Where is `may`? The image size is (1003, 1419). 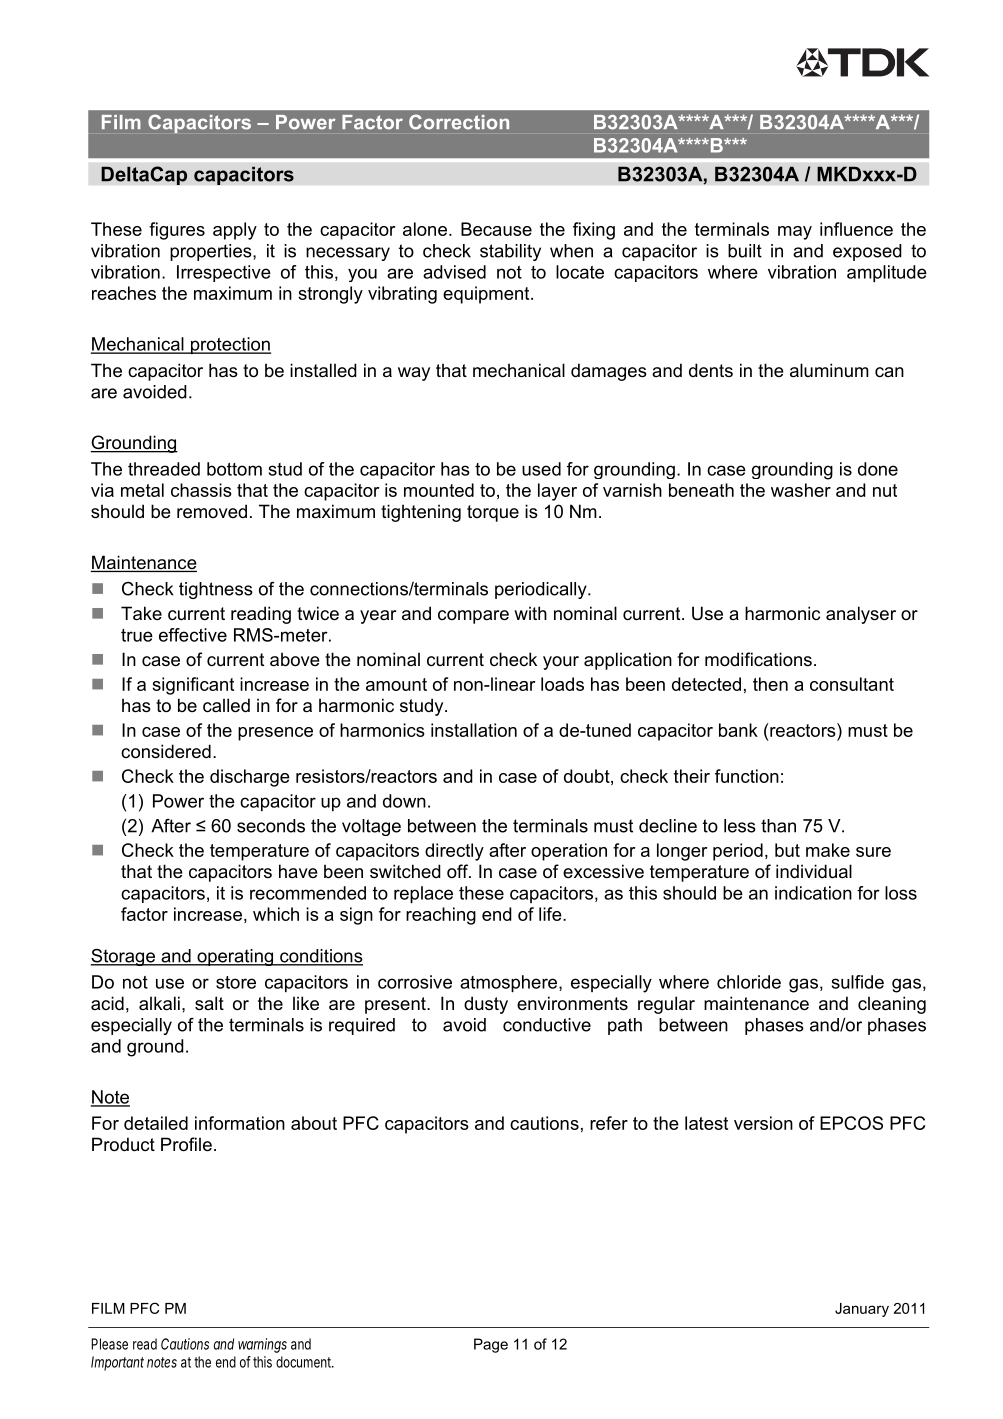
may is located at coordinates (795, 233).
